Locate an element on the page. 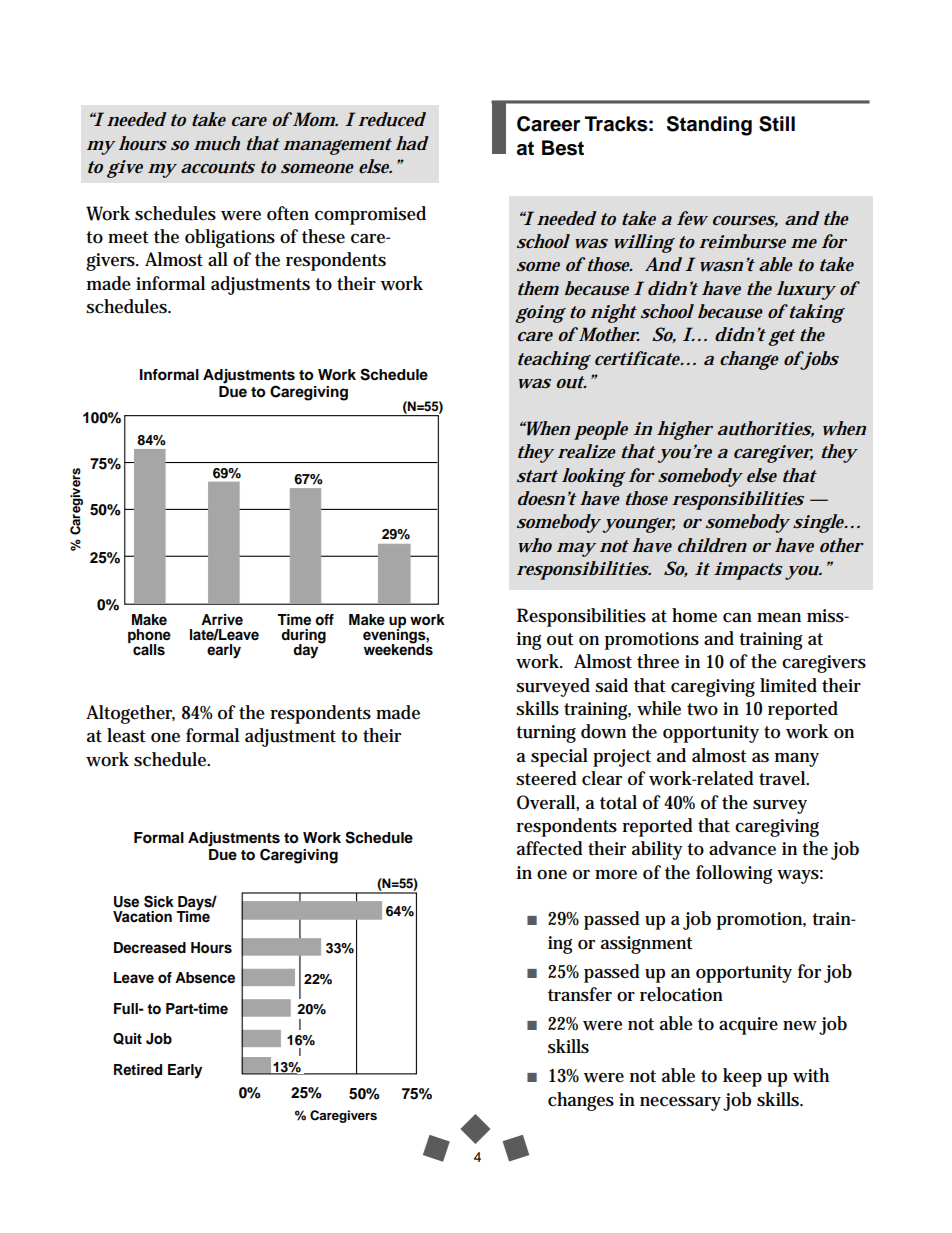 The image size is (952, 1233). affected is located at coordinates (550, 848).
